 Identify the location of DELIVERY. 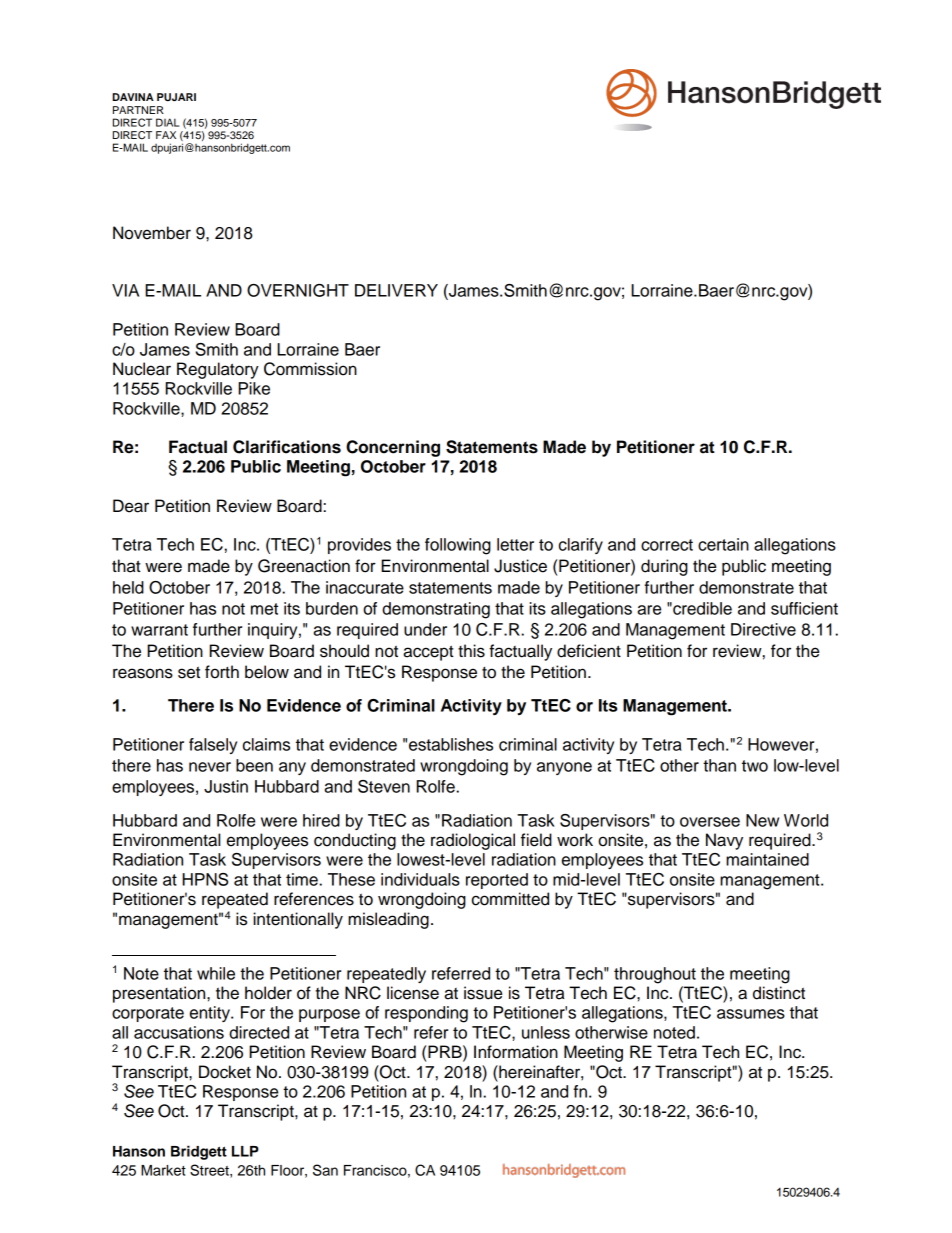
(396, 290).
